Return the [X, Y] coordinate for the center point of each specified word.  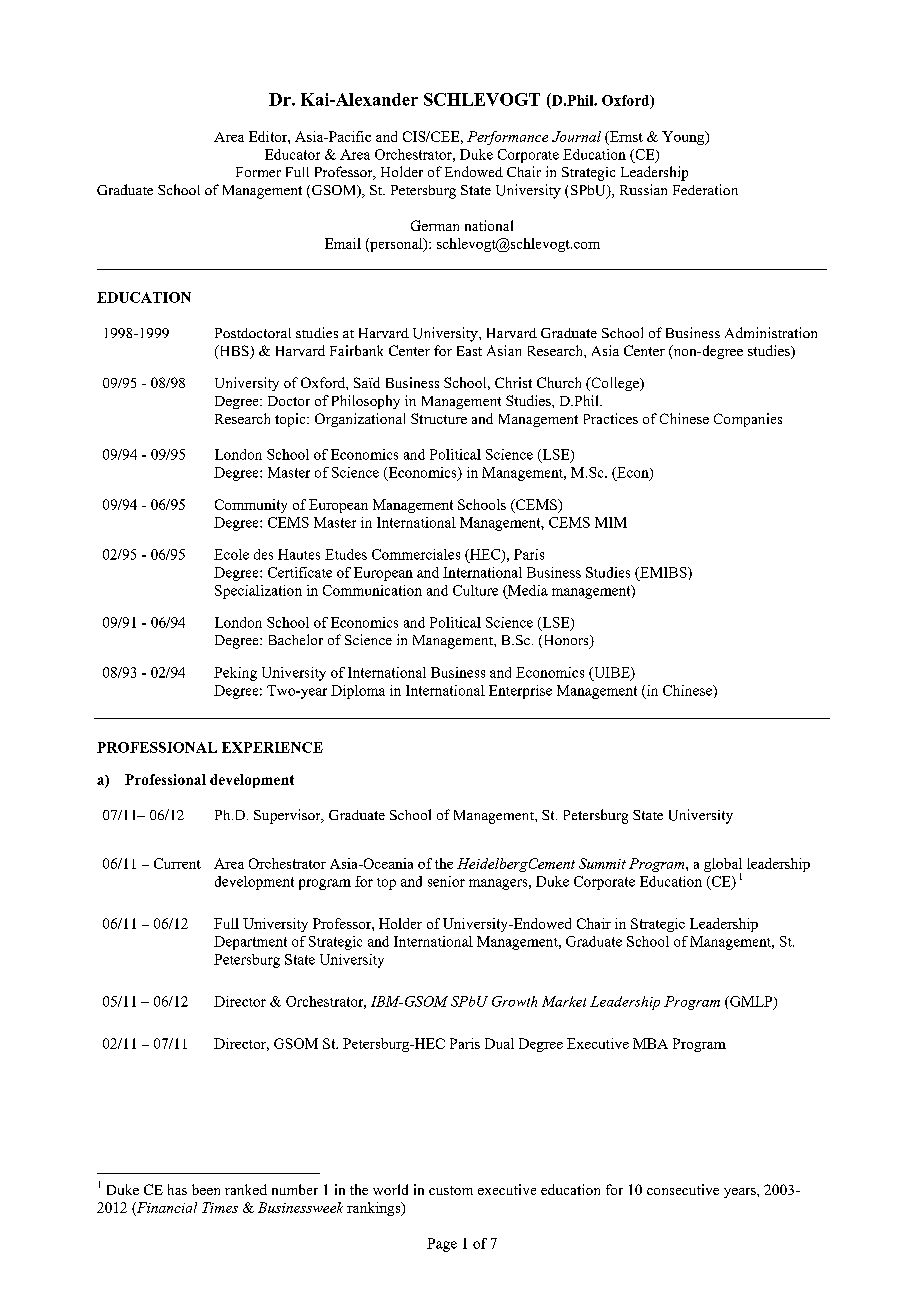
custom [451, 1190]
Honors [566, 641]
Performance [507, 138]
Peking [235, 674]
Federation [705, 189]
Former [258, 172]
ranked [246, 1189]
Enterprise [520, 692]
